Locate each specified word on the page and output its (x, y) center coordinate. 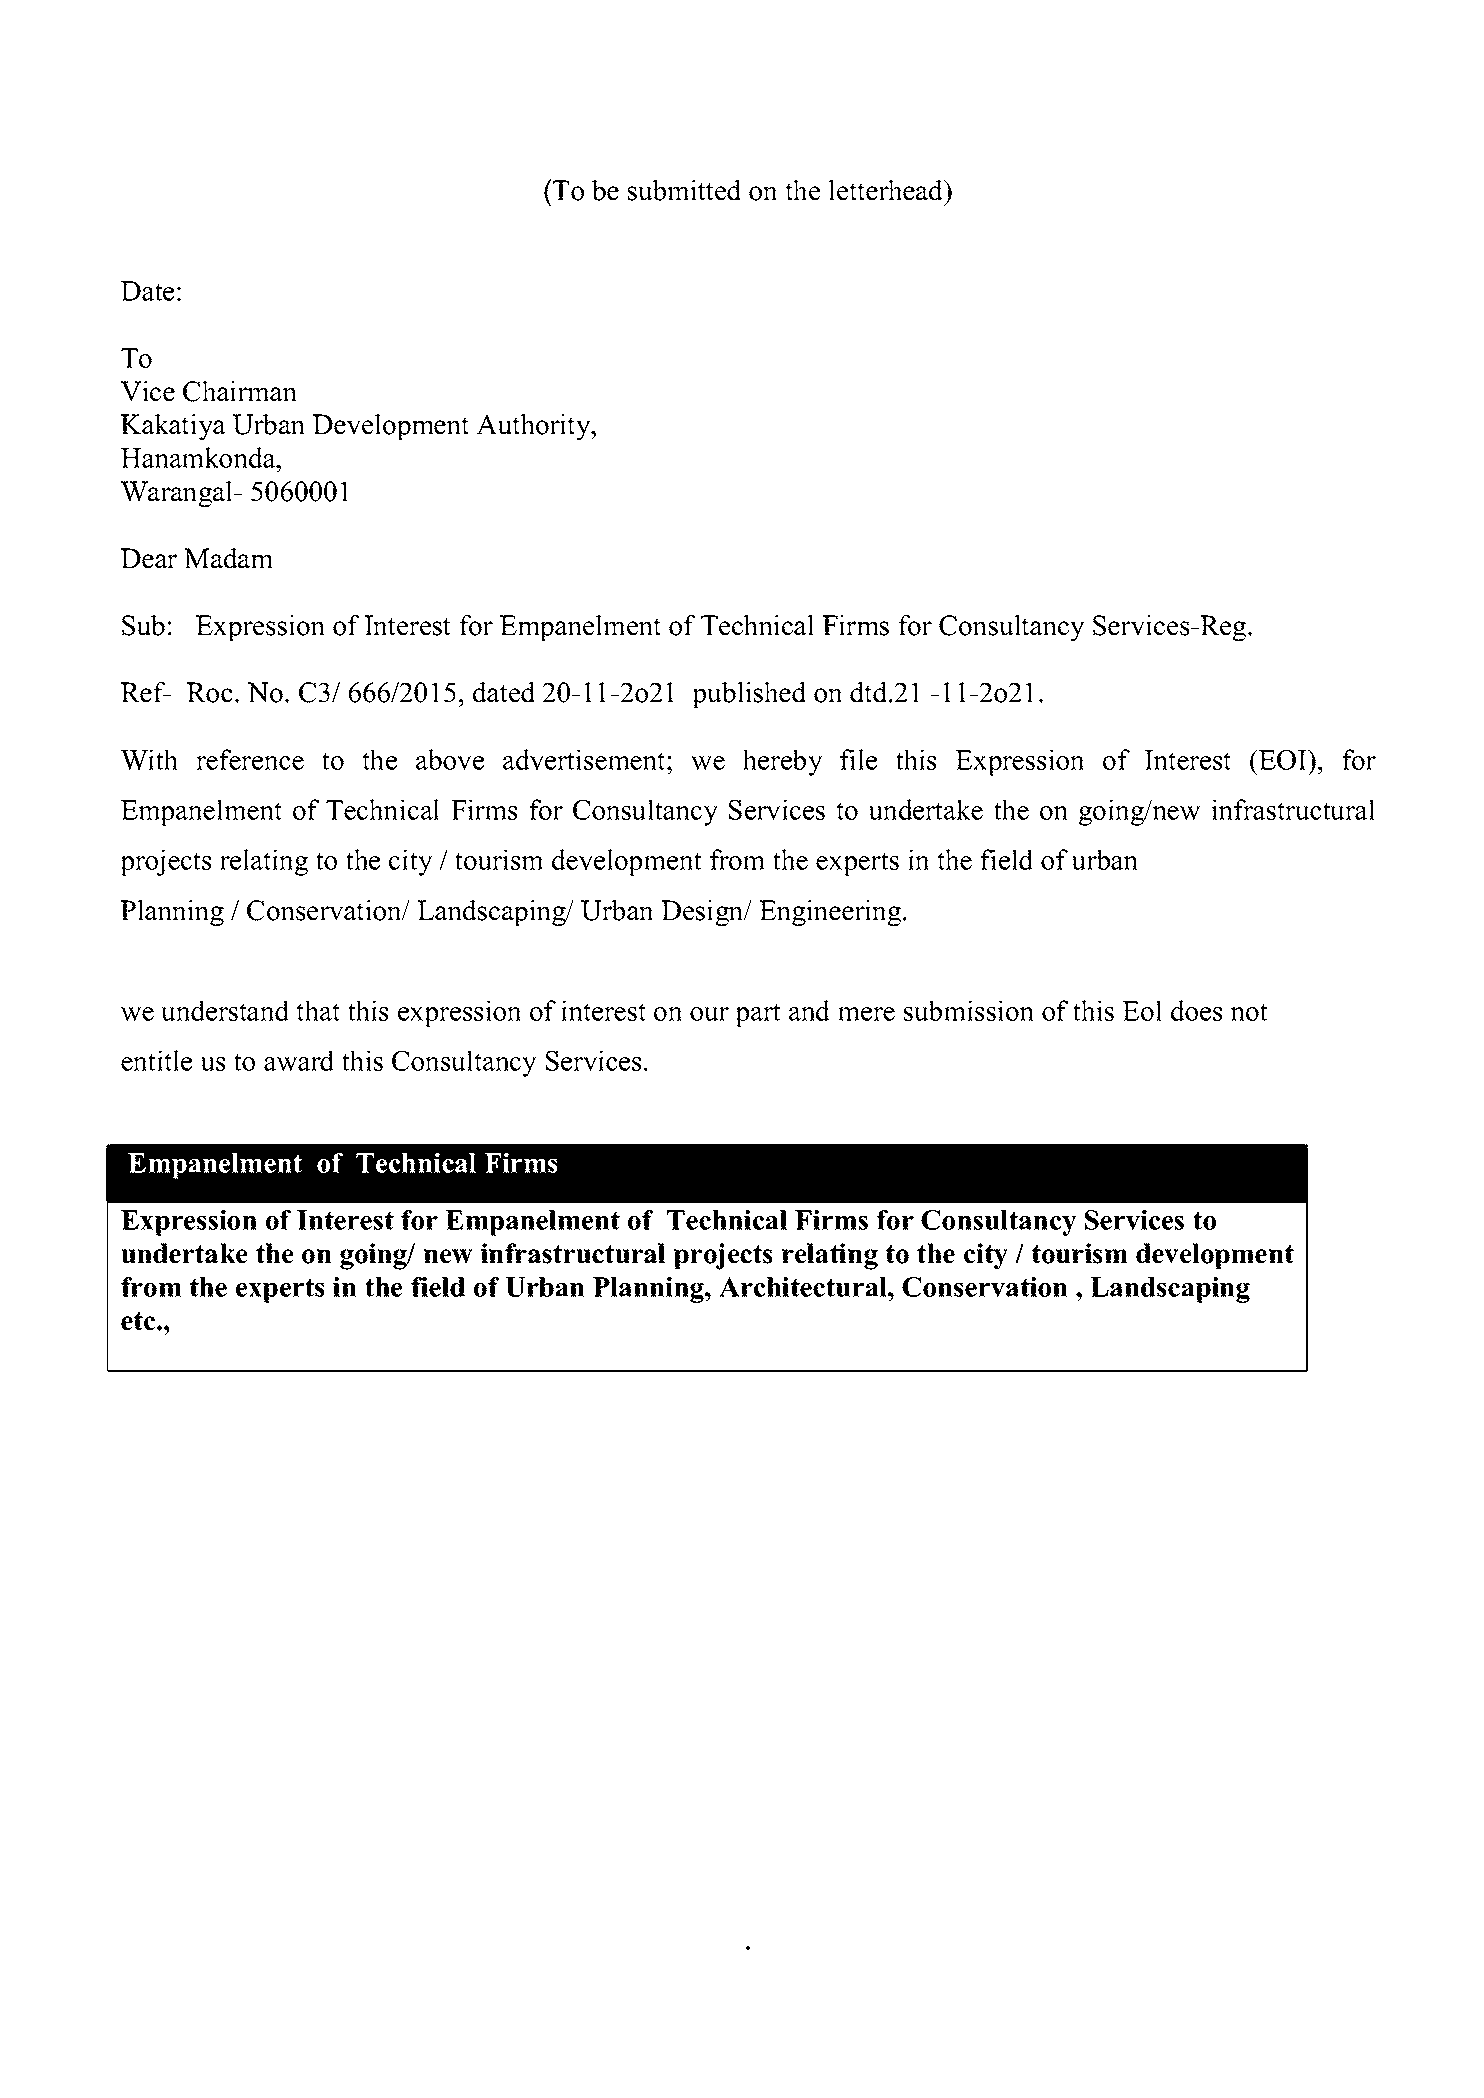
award (299, 1060)
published (749, 695)
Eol (1142, 1010)
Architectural (804, 1287)
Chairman (240, 391)
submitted (684, 190)
